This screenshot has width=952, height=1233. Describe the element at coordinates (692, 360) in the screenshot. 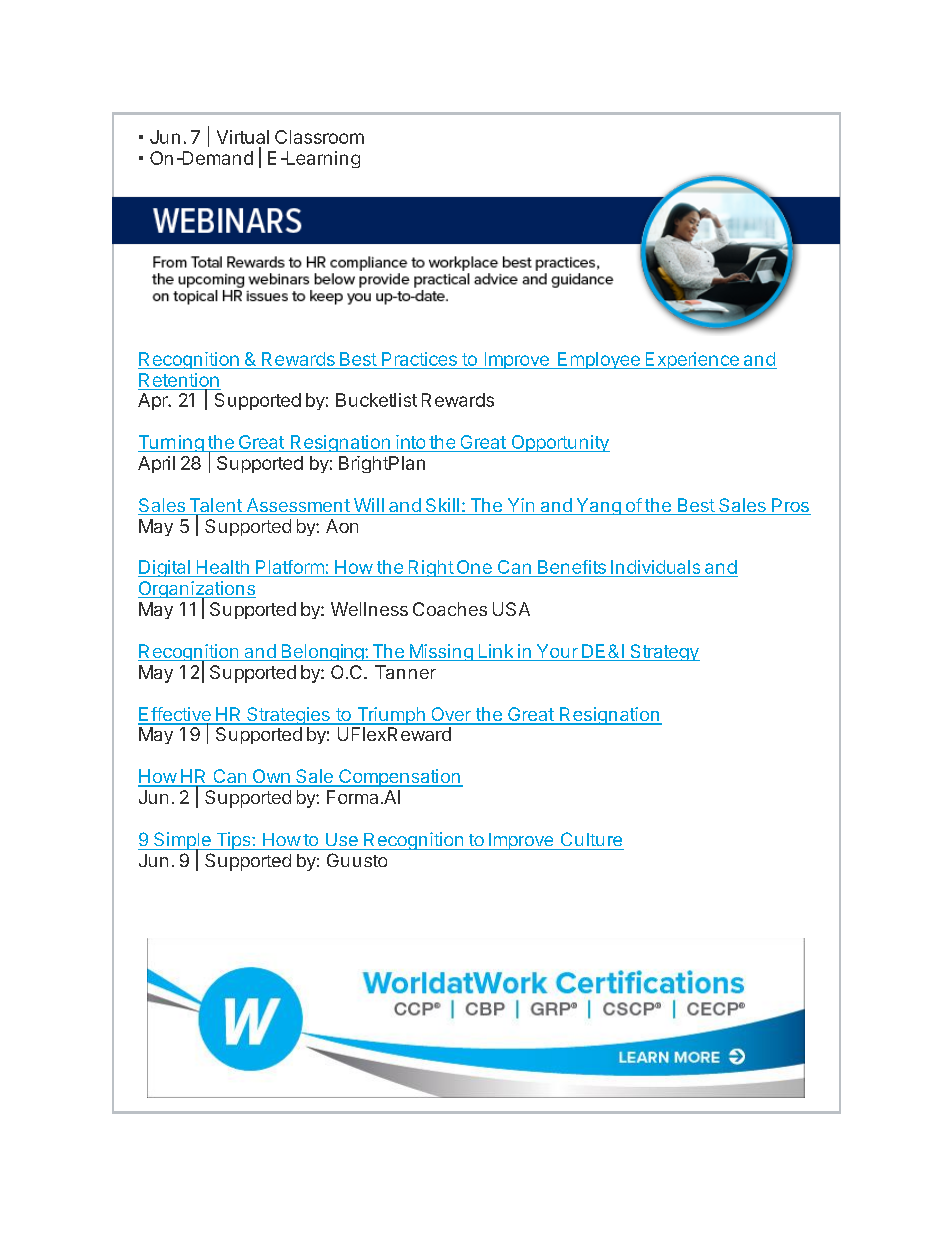

I see `Experience` at that location.
